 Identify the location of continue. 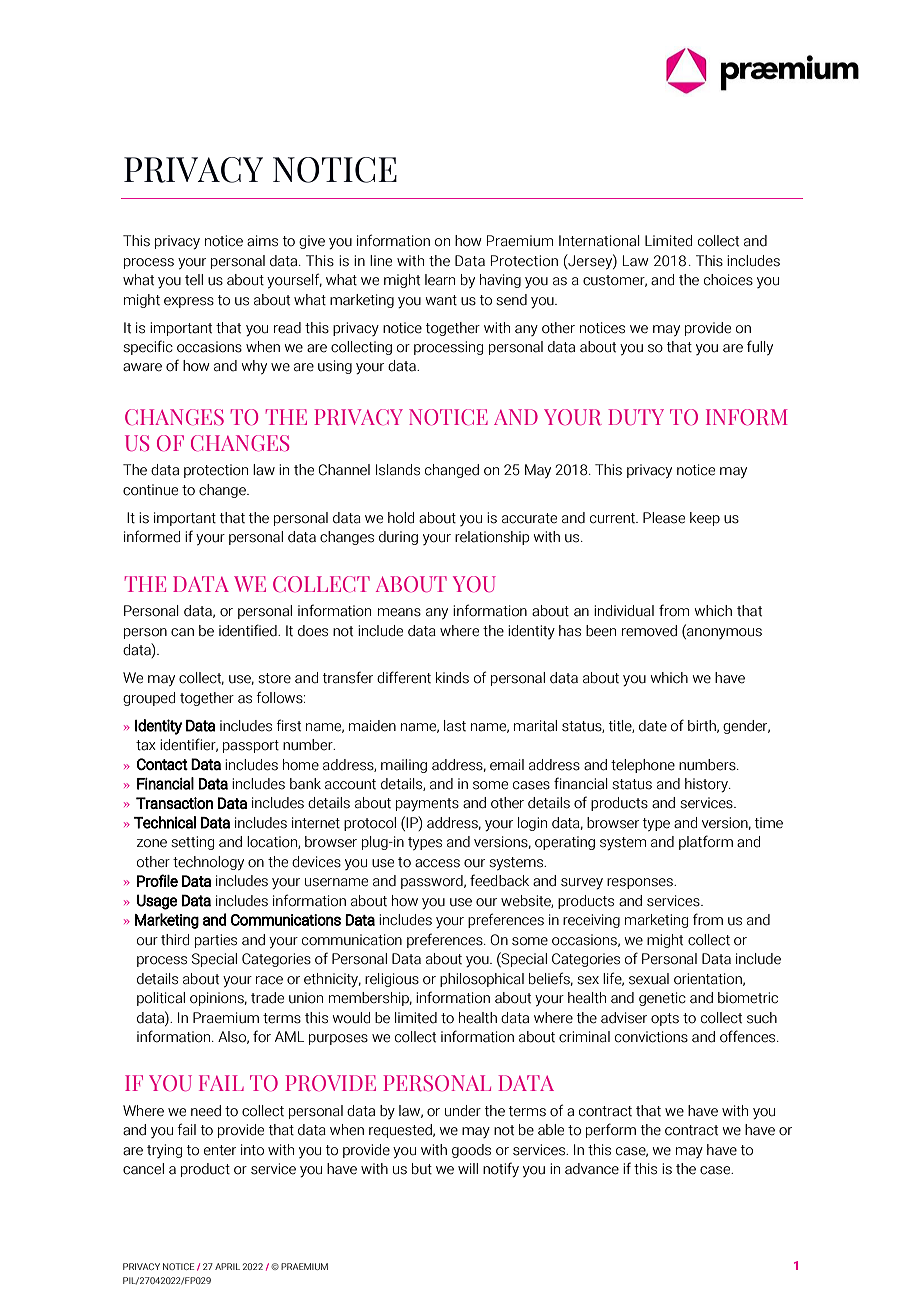
(150, 490).
